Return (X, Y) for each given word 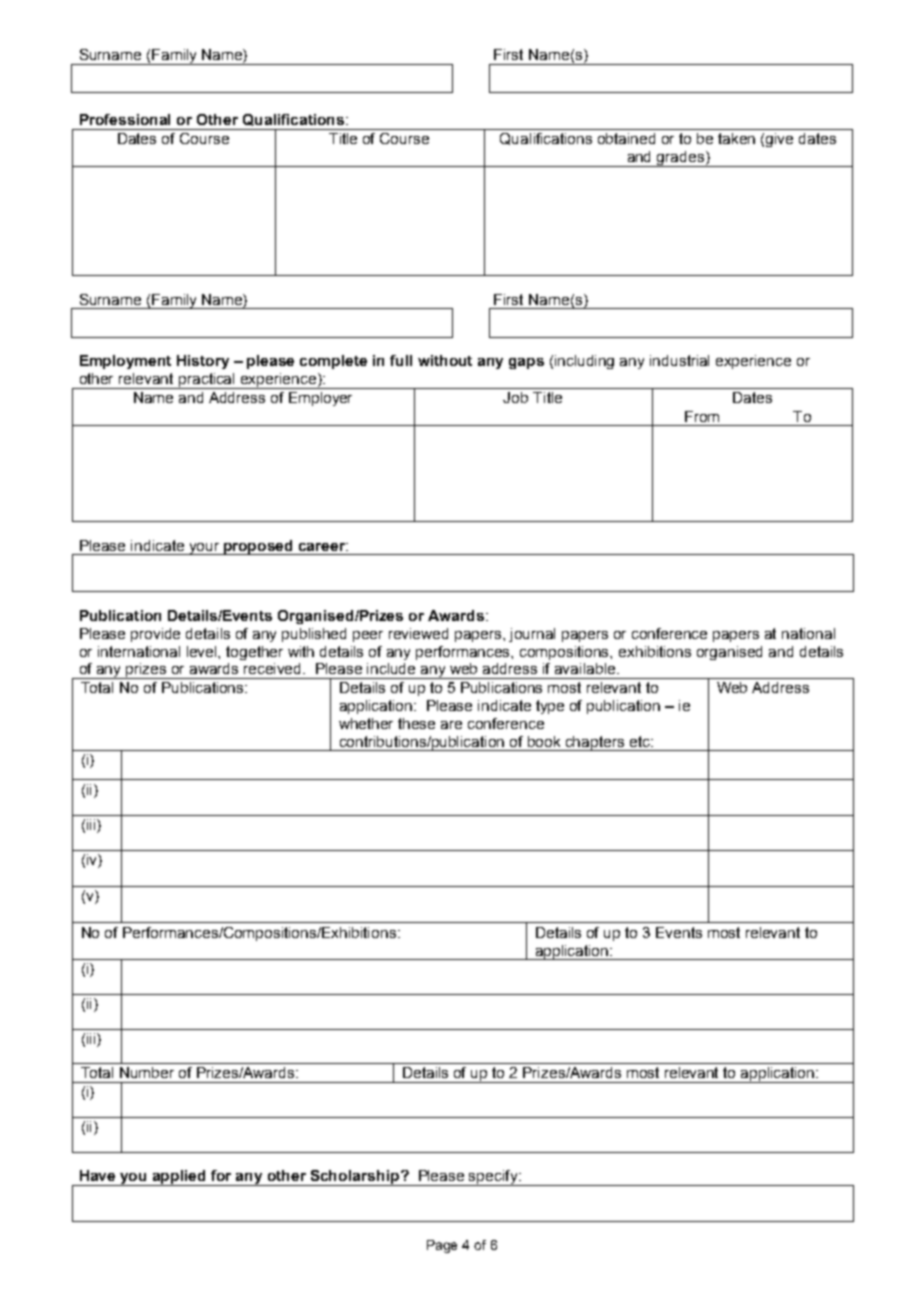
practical (207, 381)
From (702, 416)
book (544, 741)
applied (179, 1178)
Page (442, 1246)
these (416, 723)
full (401, 360)
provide (155, 635)
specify (493, 1178)
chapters (595, 743)
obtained (626, 138)
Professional (125, 119)
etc (641, 741)
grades (681, 159)
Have (97, 1175)
